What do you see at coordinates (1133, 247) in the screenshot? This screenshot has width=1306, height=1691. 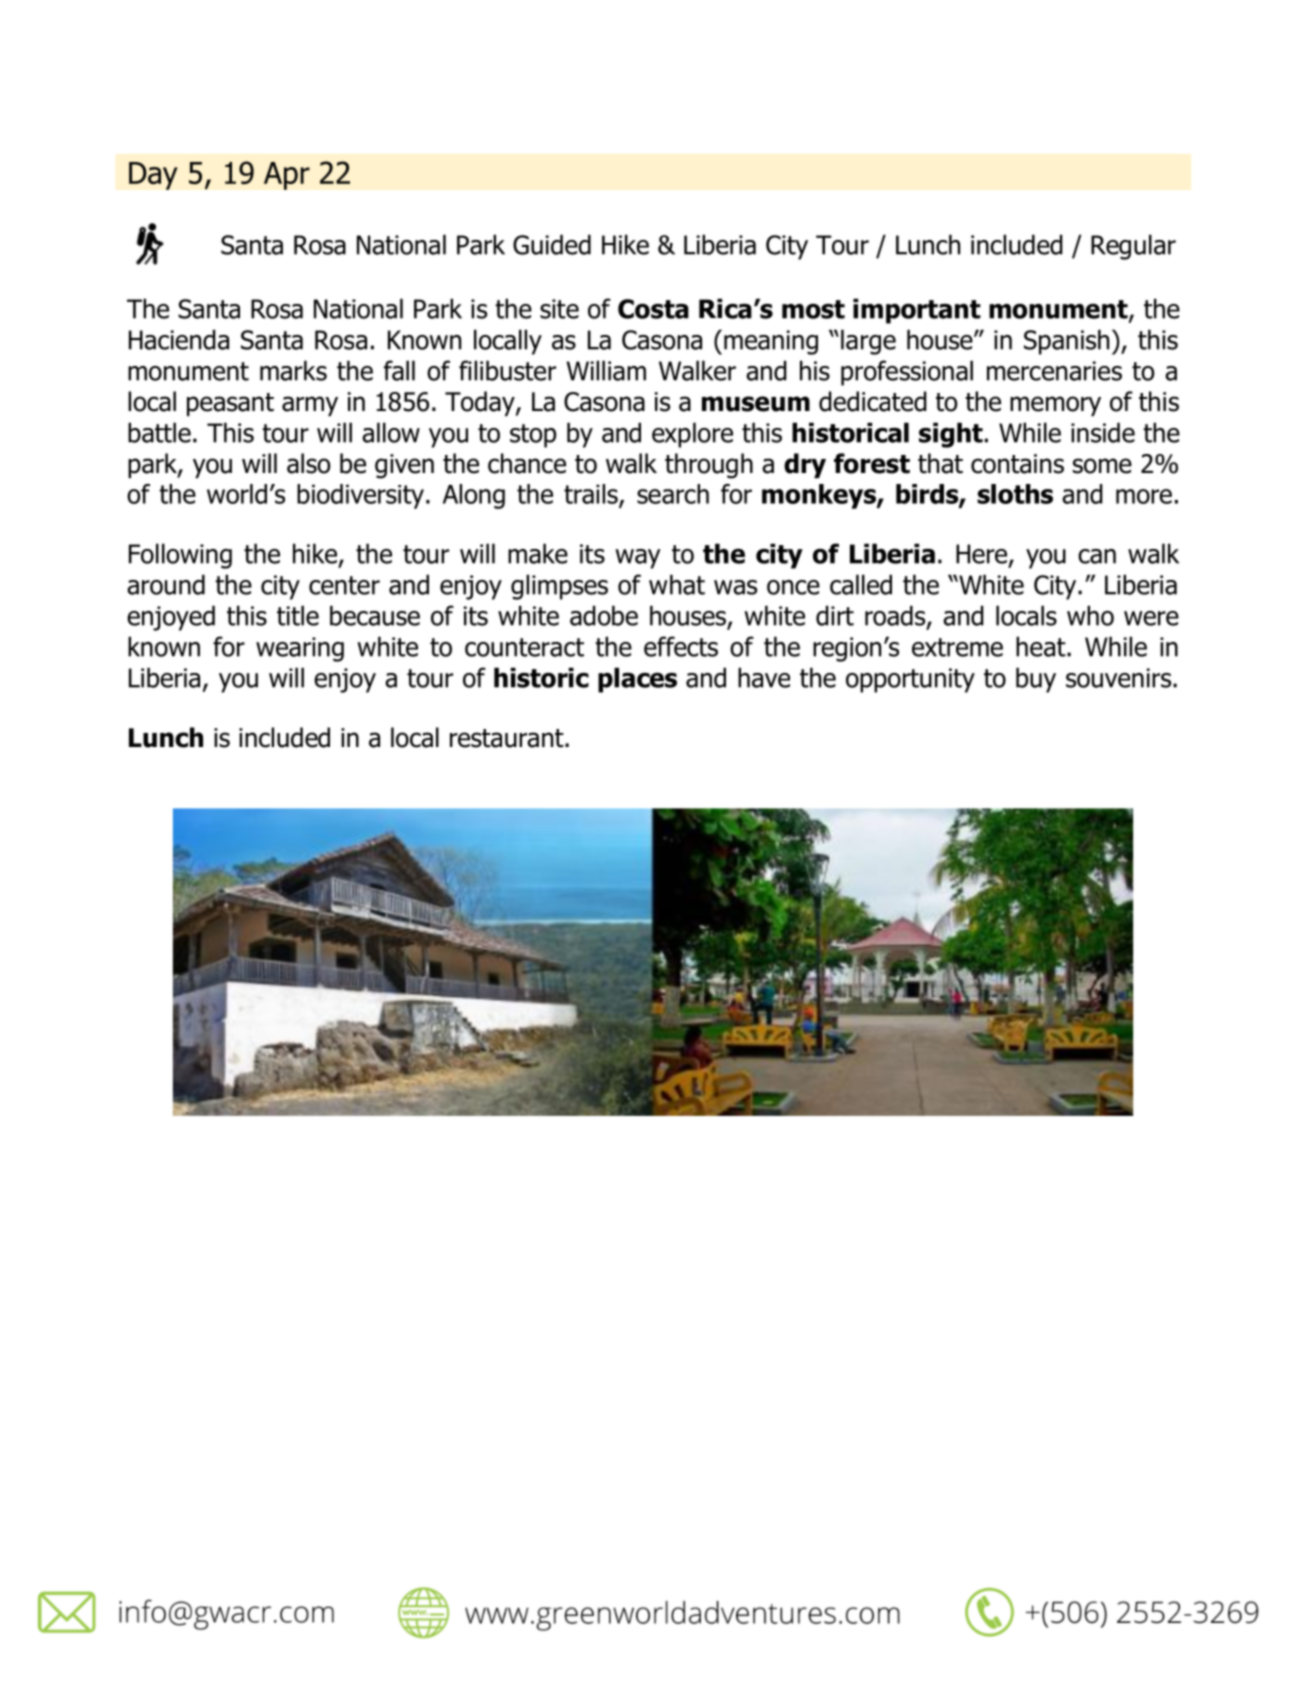 I see `Regular` at bounding box center [1133, 247].
